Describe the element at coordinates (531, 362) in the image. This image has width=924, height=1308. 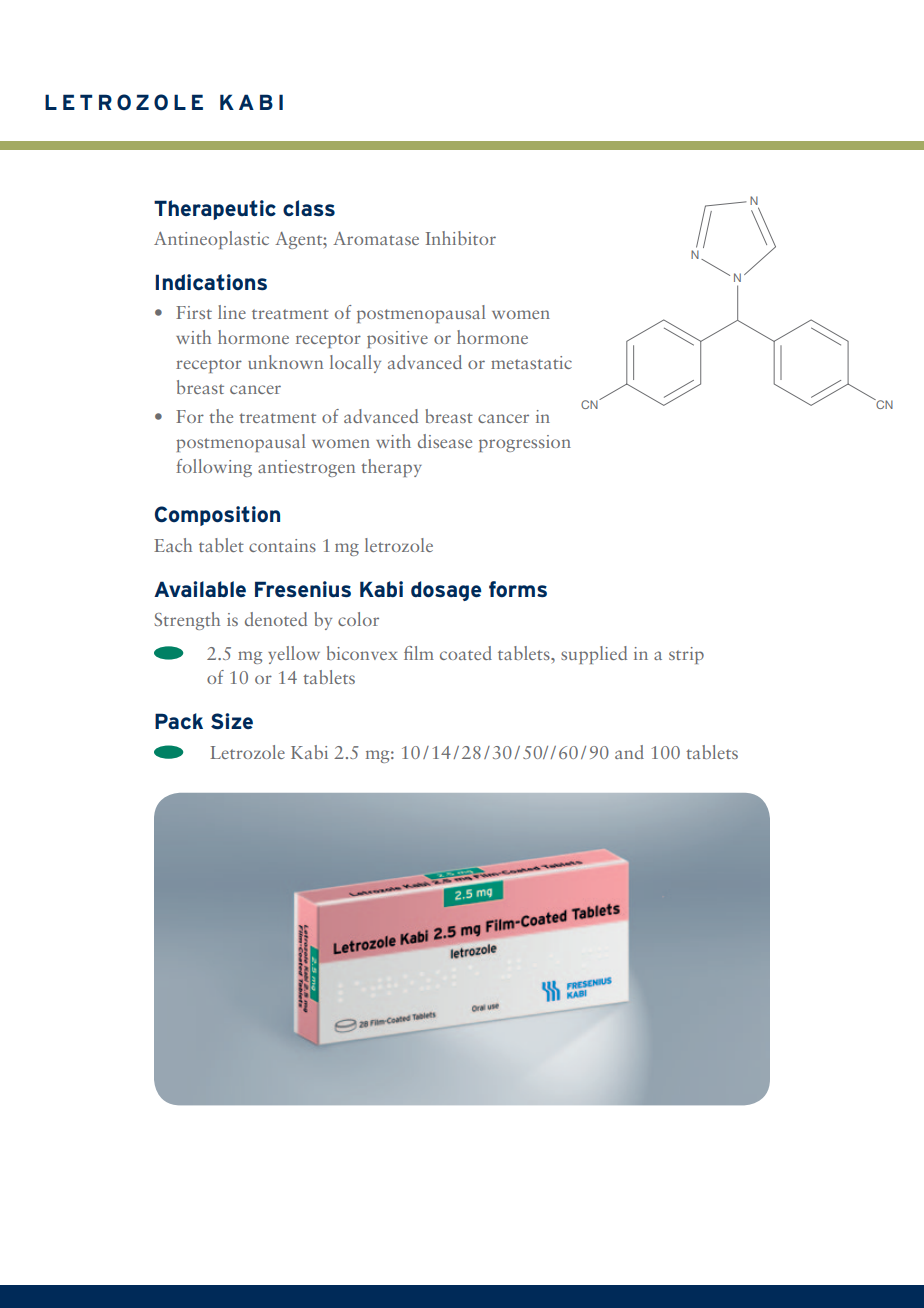
I see `metastatic` at that location.
